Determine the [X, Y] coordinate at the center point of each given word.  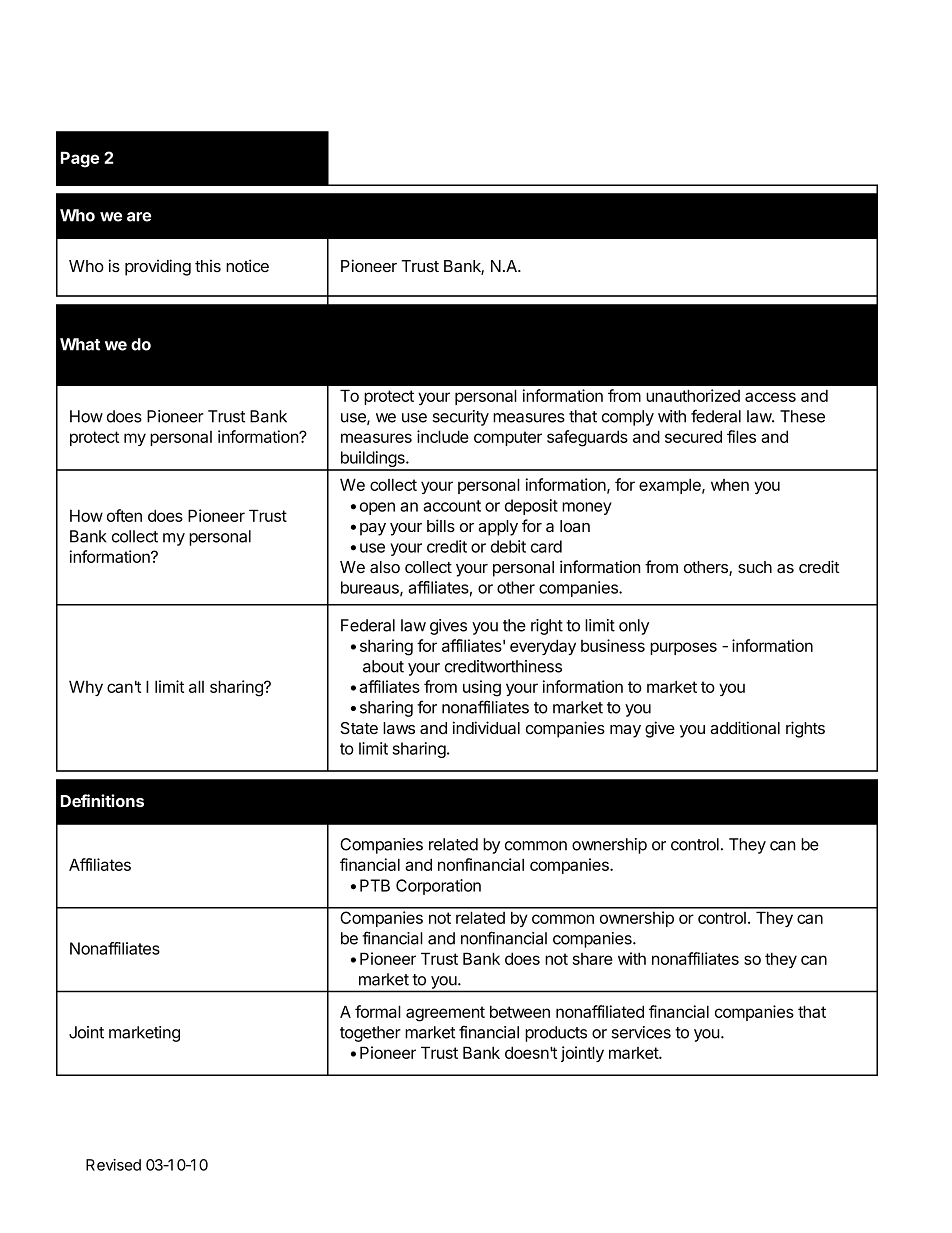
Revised [113, 1165]
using [482, 688]
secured [693, 436]
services [641, 1032]
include [443, 436]
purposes [683, 648]
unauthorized [693, 395]
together [370, 1034]
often [124, 515]
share [593, 959]
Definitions [102, 800]
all [196, 686]
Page [80, 159]
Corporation [438, 887]
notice [247, 265]
